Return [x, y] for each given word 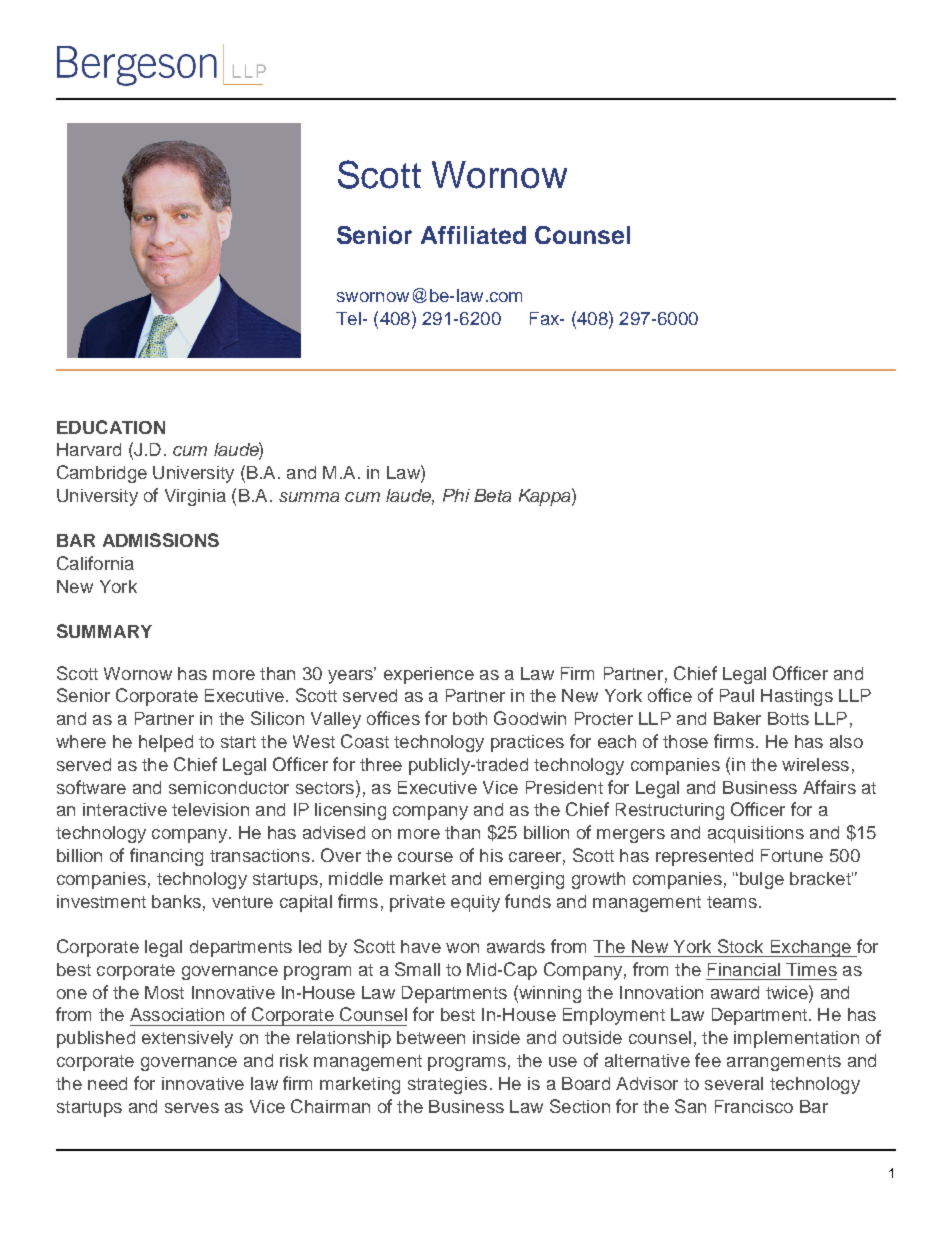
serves [192, 1108]
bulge [760, 880]
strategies [447, 1085]
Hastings [797, 697]
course [425, 857]
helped [166, 743]
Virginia [195, 497]
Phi [456, 495]
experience [429, 675]
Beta [492, 495]
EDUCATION [111, 427]
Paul [737, 695]
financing [166, 857]
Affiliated [473, 235]
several [734, 1083]
